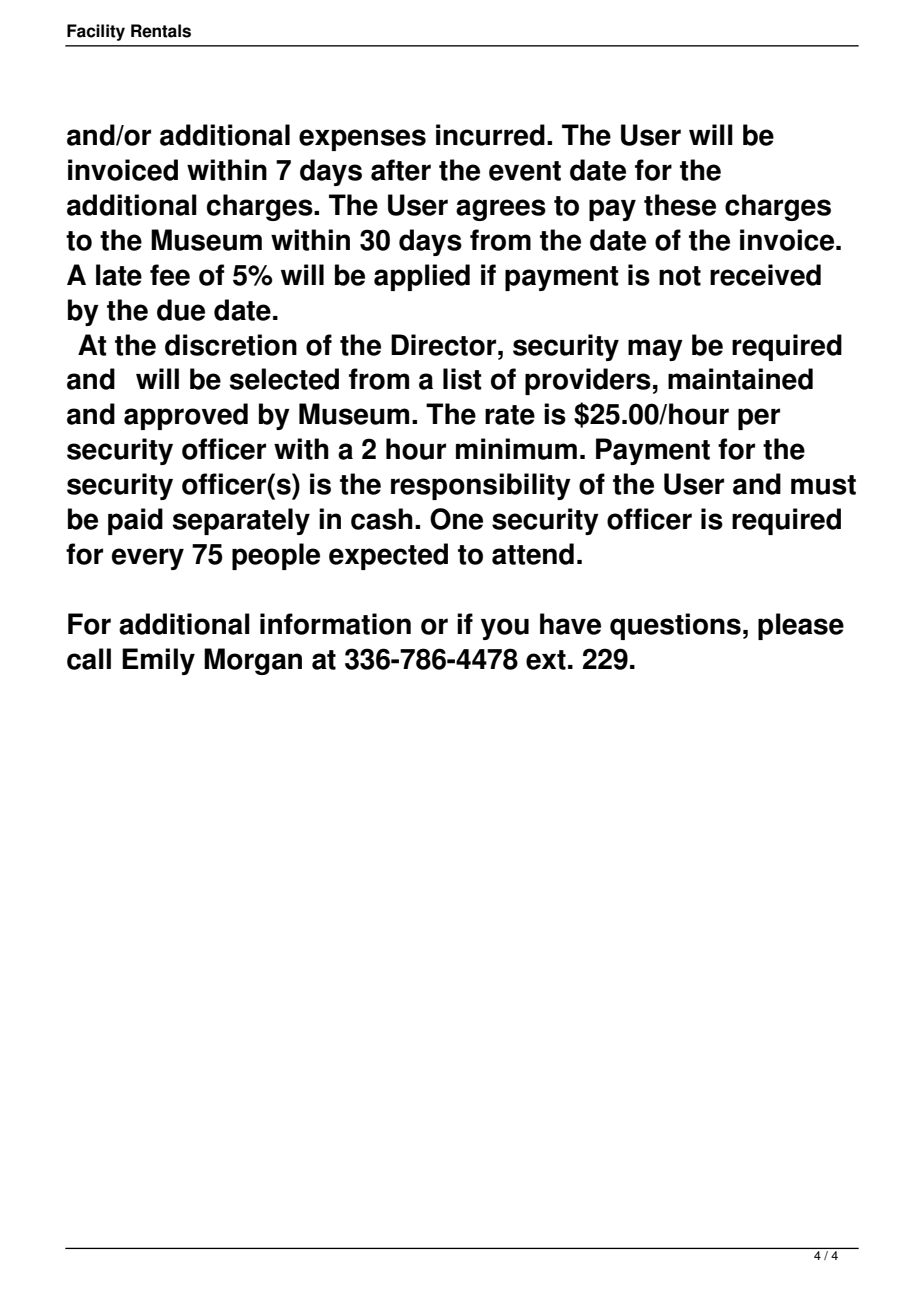 The height and width of the image is (1308, 924). I want to click on Rentals, so click(161, 31).
